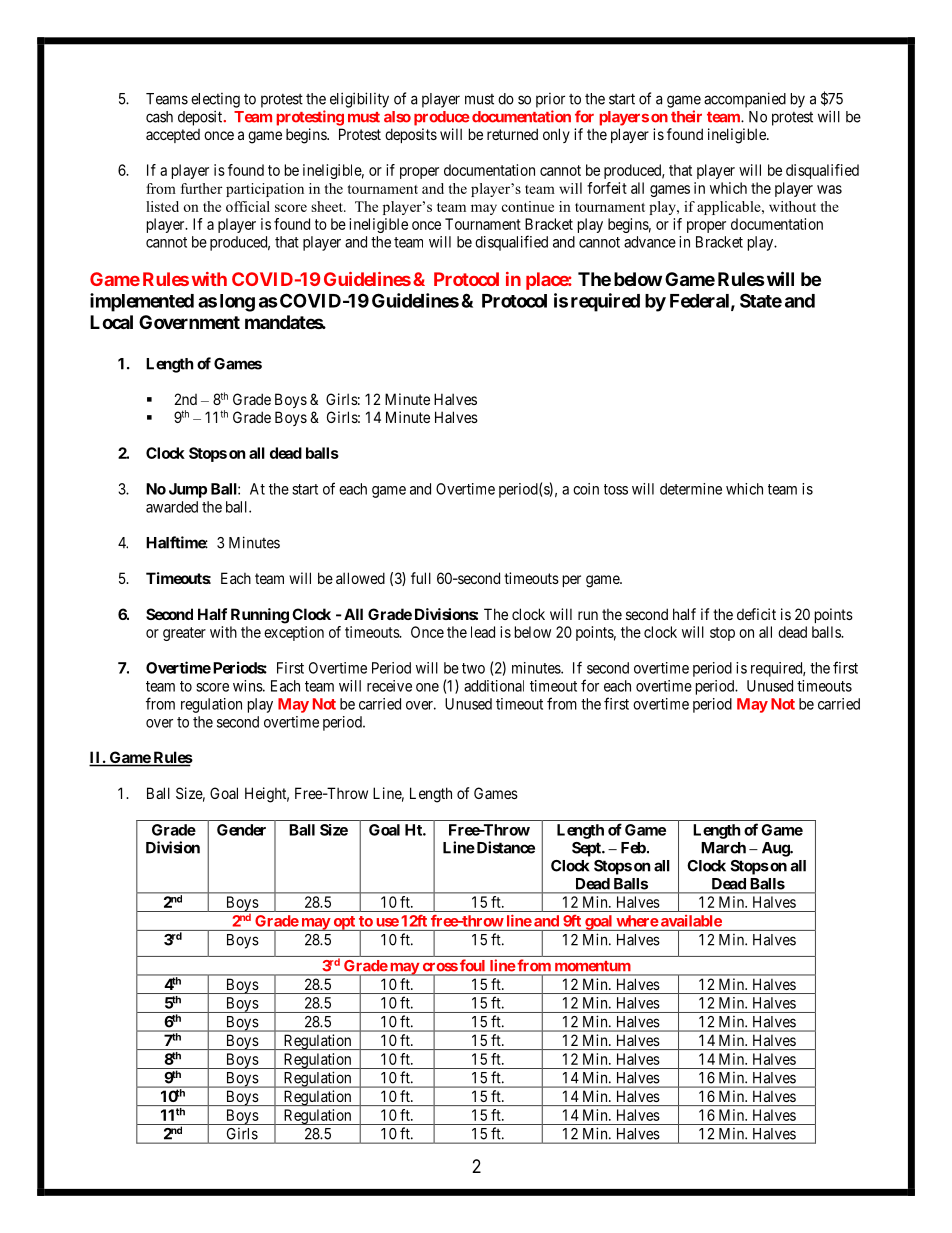  Describe the element at coordinates (173, 136) in the screenshot. I see `accepted` at that location.
